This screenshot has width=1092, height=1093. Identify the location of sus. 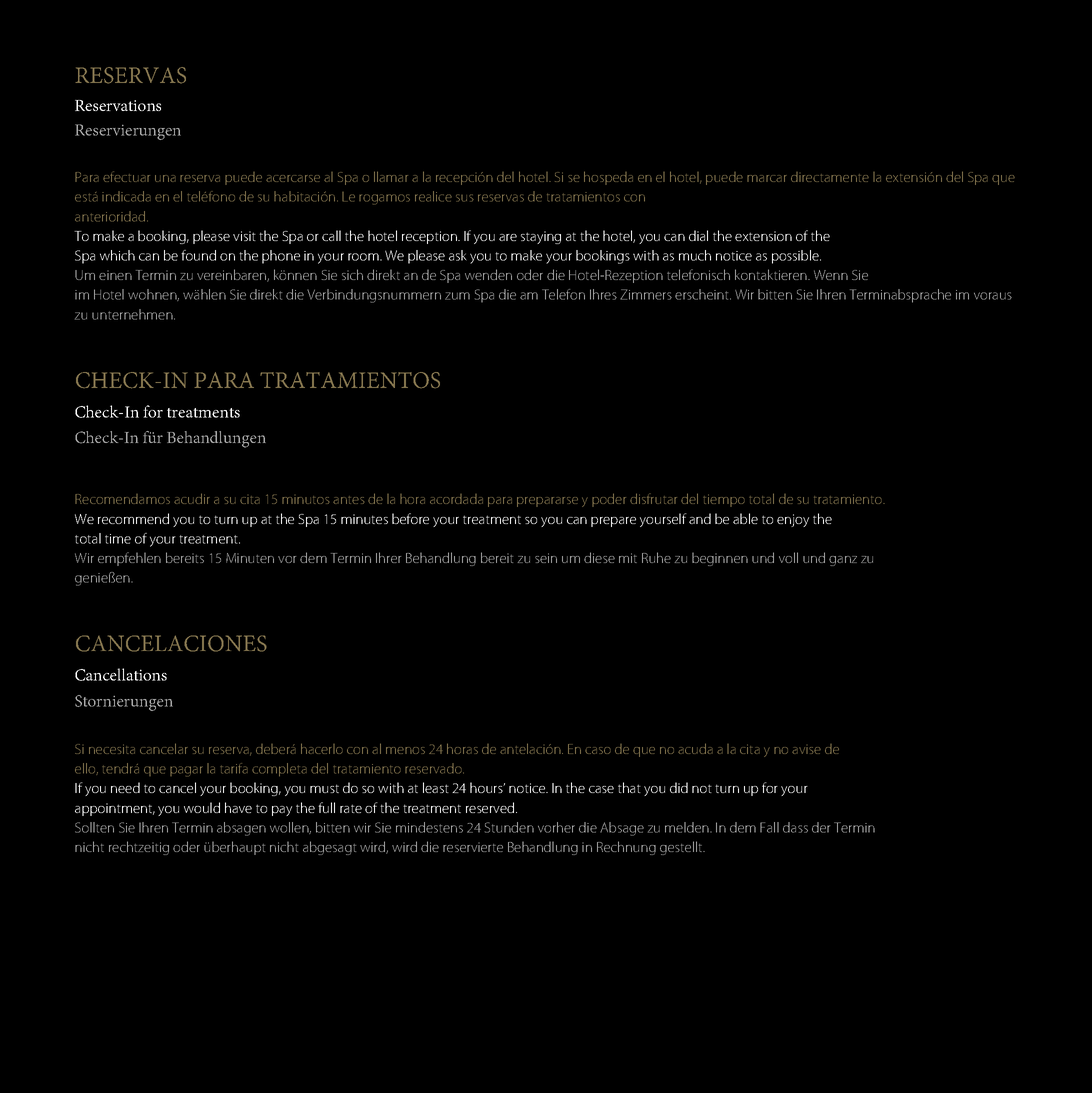
(465, 198).
